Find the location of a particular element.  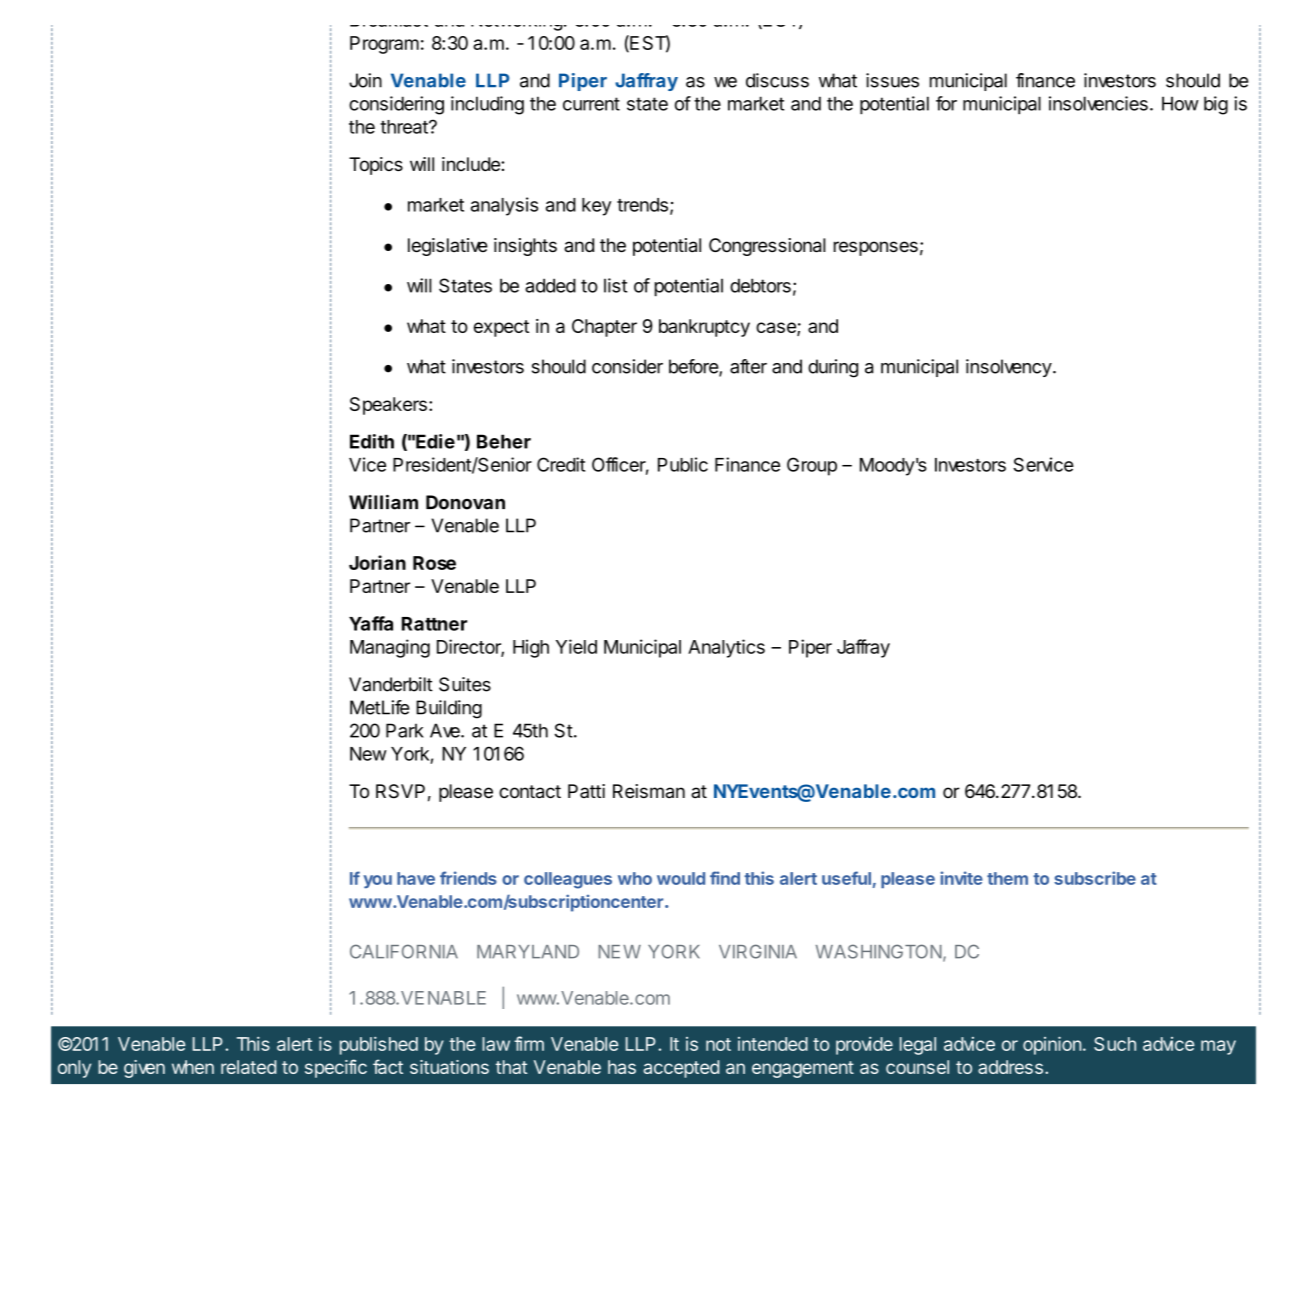

Vanderbilt is located at coordinates (391, 684).
